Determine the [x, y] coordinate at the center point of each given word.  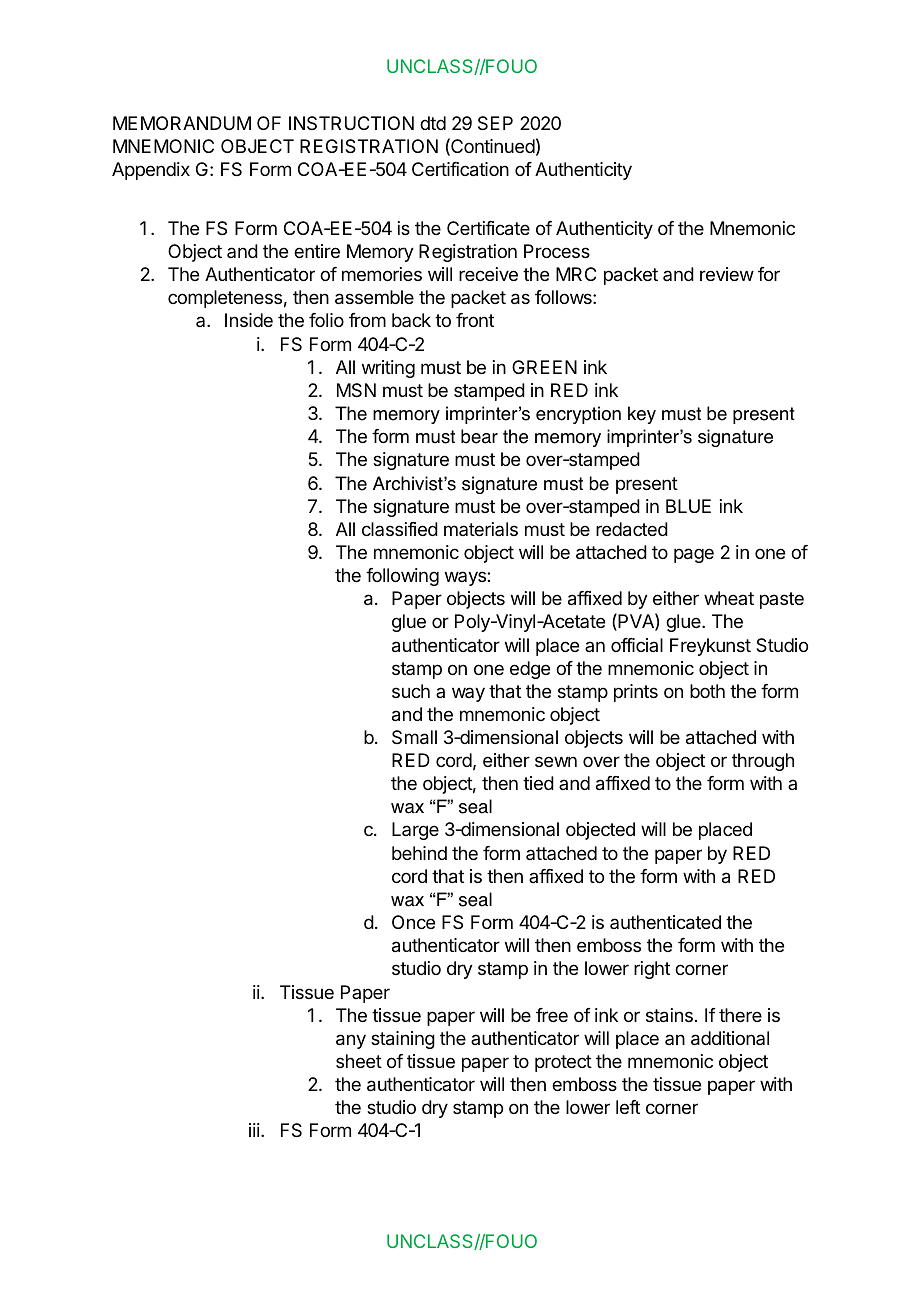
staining [403, 1040]
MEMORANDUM [182, 123]
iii [254, 1130]
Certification [460, 169]
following [402, 577]
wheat [729, 598]
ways [466, 578]
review [727, 274]
